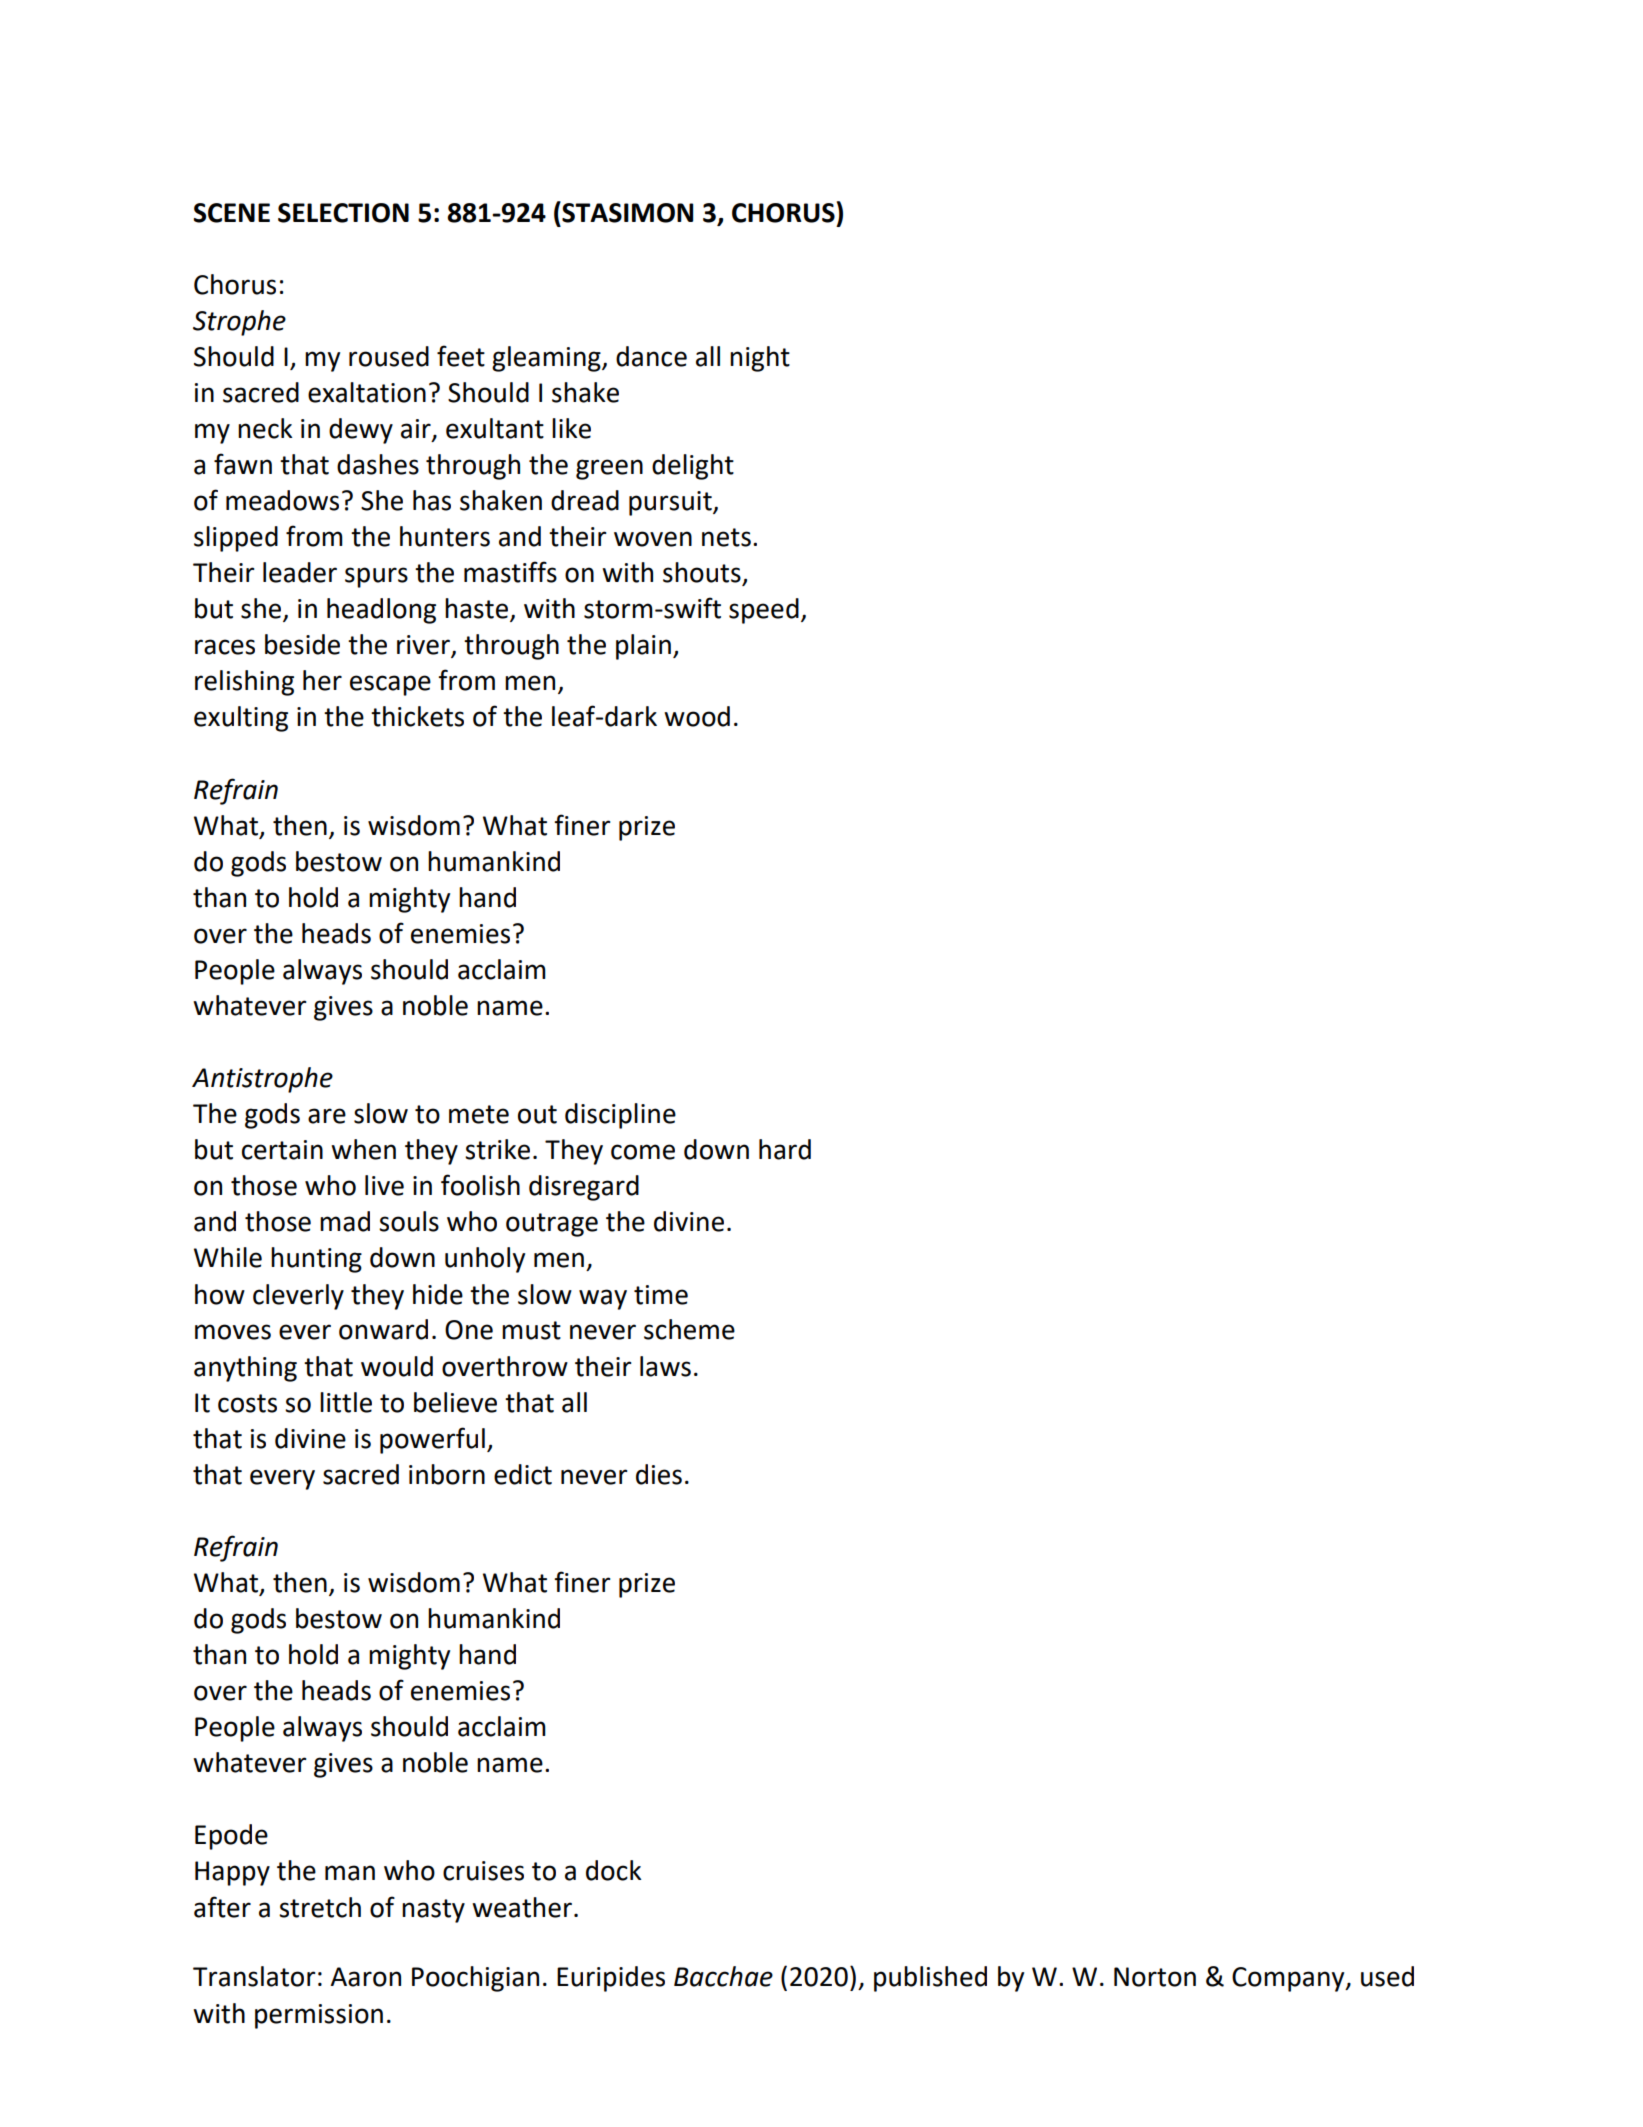 The height and width of the screenshot is (2127, 1643). What do you see at coordinates (651, 356) in the screenshot?
I see `dance` at bounding box center [651, 356].
